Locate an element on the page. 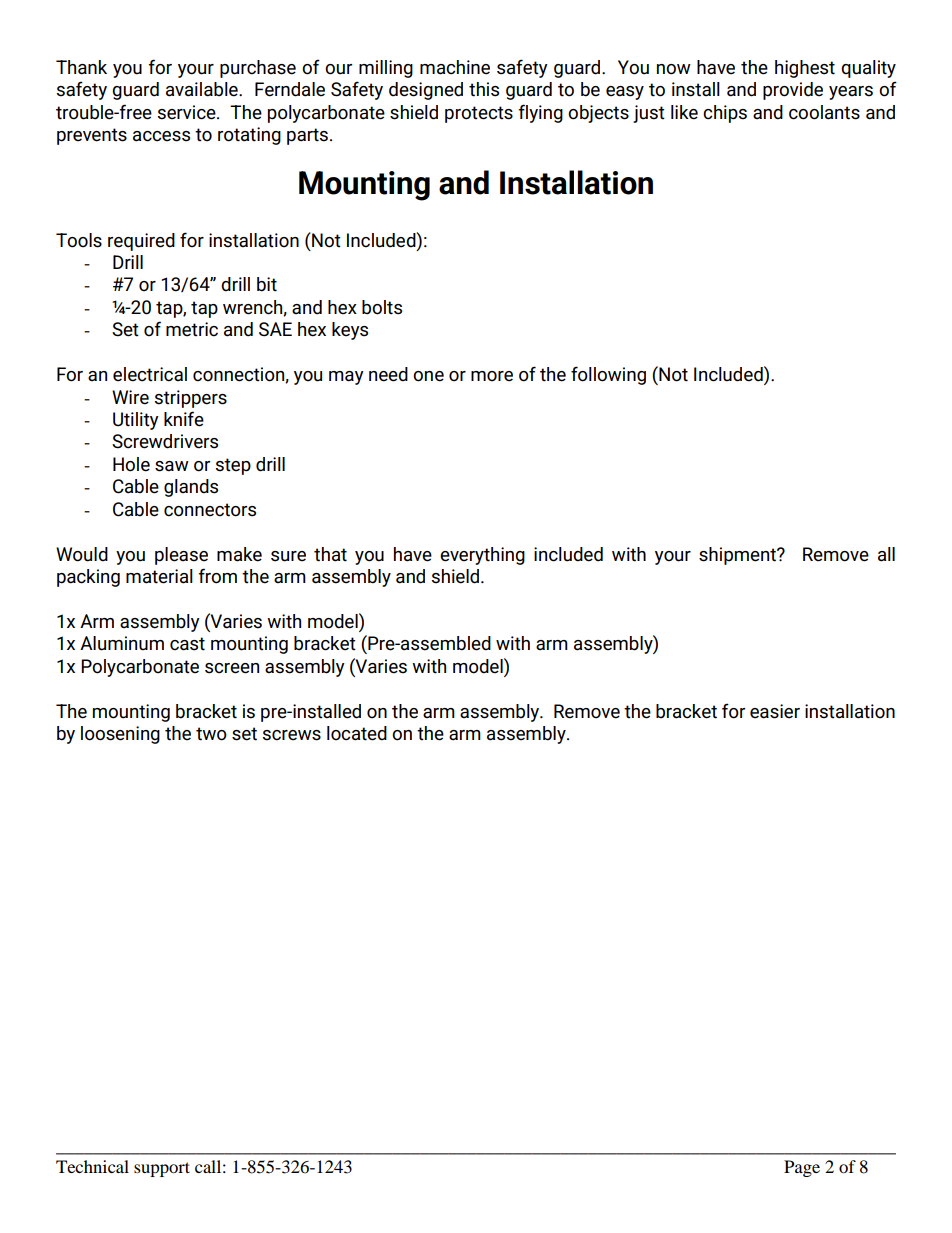 This image has height=1233, width=952. easier is located at coordinates (775, 711).
